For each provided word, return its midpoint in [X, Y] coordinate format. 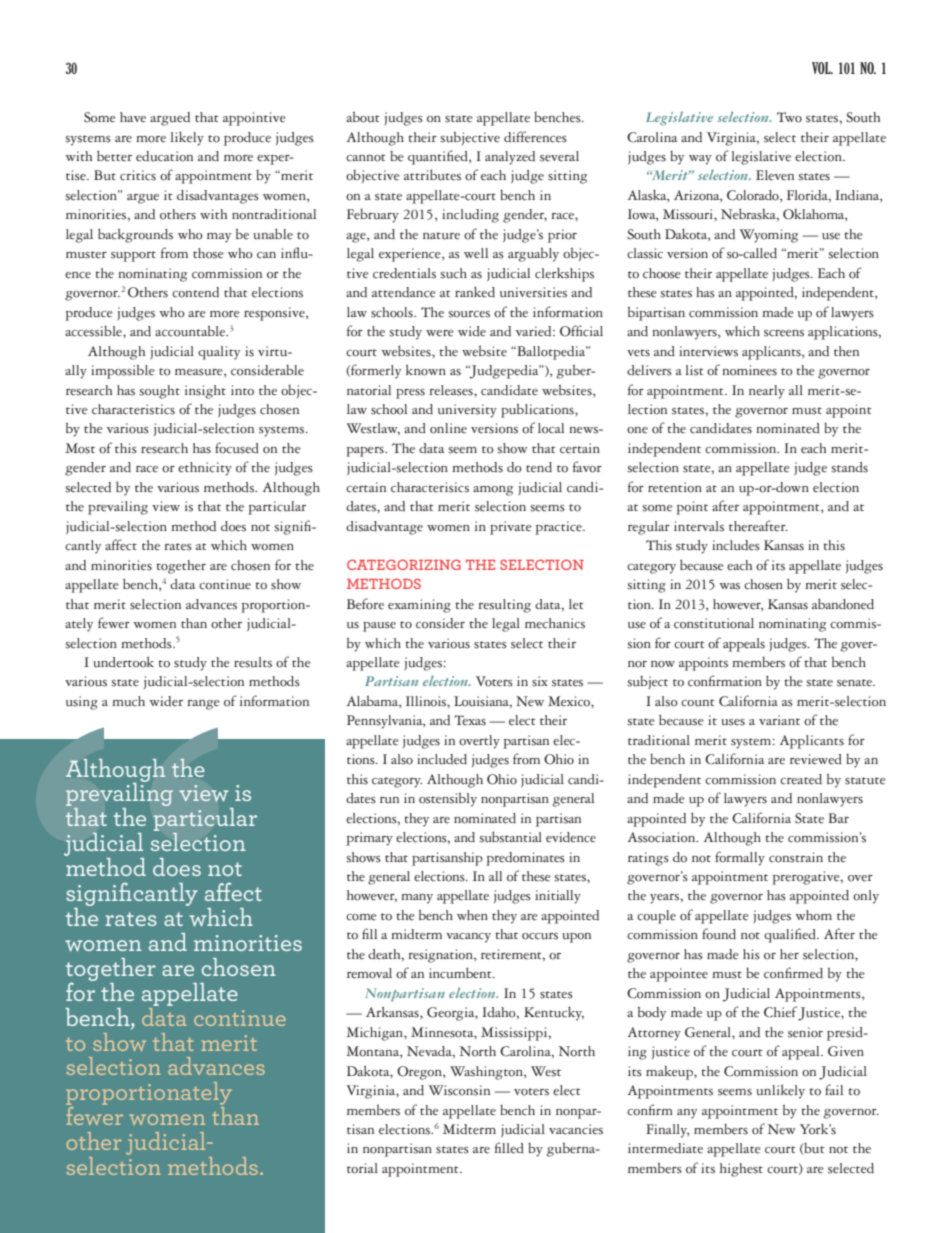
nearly [767, 392]
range [203, 705]
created [801, 779]
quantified [439, 157]
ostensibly [448, 800]
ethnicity [205, 469]
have [133, 117]
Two [789, 117]
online [448, 428]
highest [741, 1170]
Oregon [420, 1073]
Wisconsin [459, 1090]
